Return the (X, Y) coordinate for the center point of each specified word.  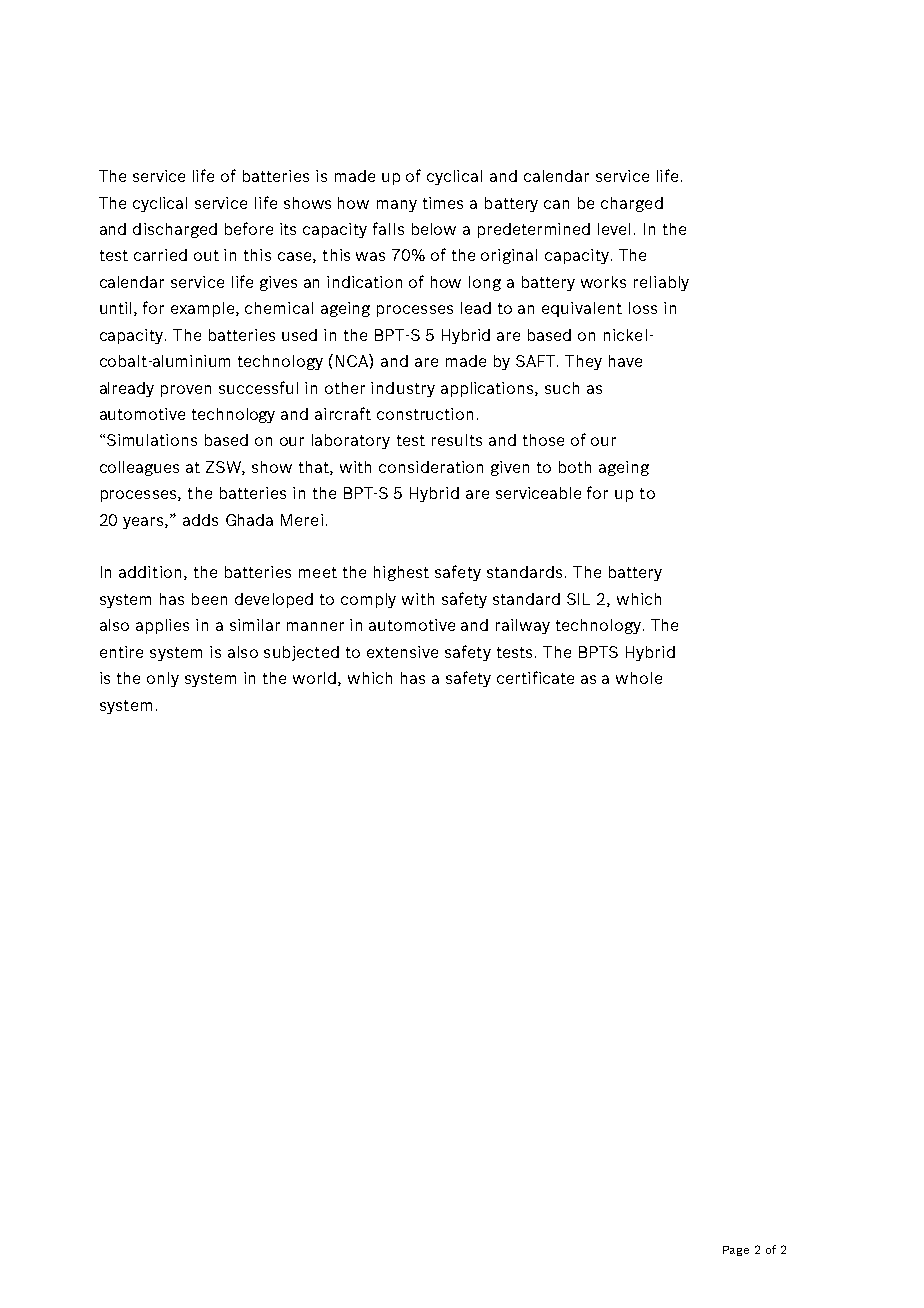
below (434, 229)
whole (639, 678)
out (206, 255)
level (614, 229)
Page (736, 1251)
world (316, 679)
